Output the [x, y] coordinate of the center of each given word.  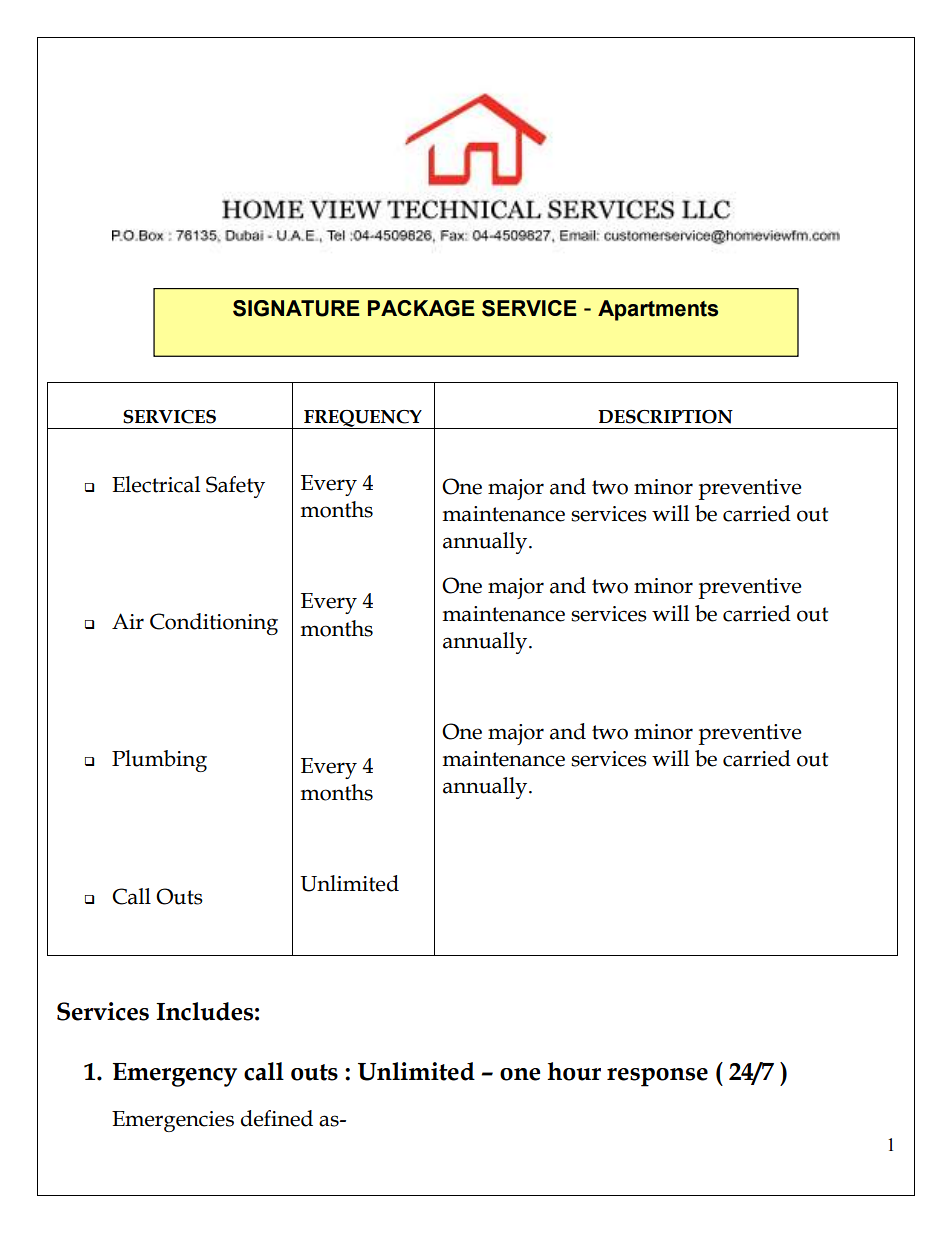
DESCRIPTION [665, 417]
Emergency [175, 1075]
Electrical [156, 484]
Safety [235, 487]
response [657, 1077]
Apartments [658, 310]
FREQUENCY [363, 419]
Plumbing [159, 761]
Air [128, 621]
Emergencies [173, 1121]
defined [277, 1118]
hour [574, 1071]
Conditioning [214, 624]
